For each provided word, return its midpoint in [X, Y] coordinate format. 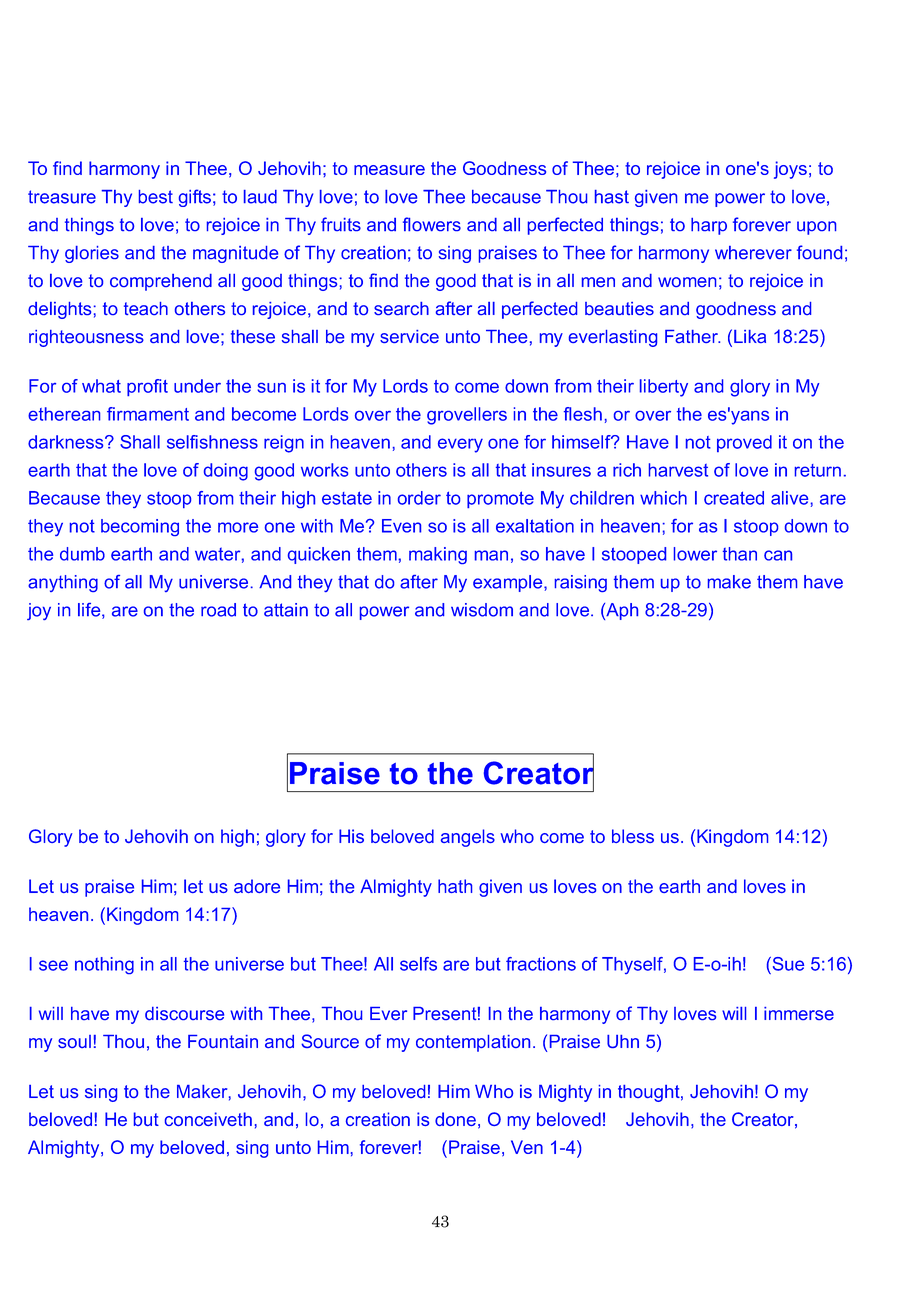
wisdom [482, 610]
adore [257, 886]
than [740, 554]
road [218, 610]
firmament [148, 414]
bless [633, 836]
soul [74, 1041]
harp [709, 226]
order [419, 498]
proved [744, 443]
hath [455, 886]
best [156, 197]
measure [389, 170]
